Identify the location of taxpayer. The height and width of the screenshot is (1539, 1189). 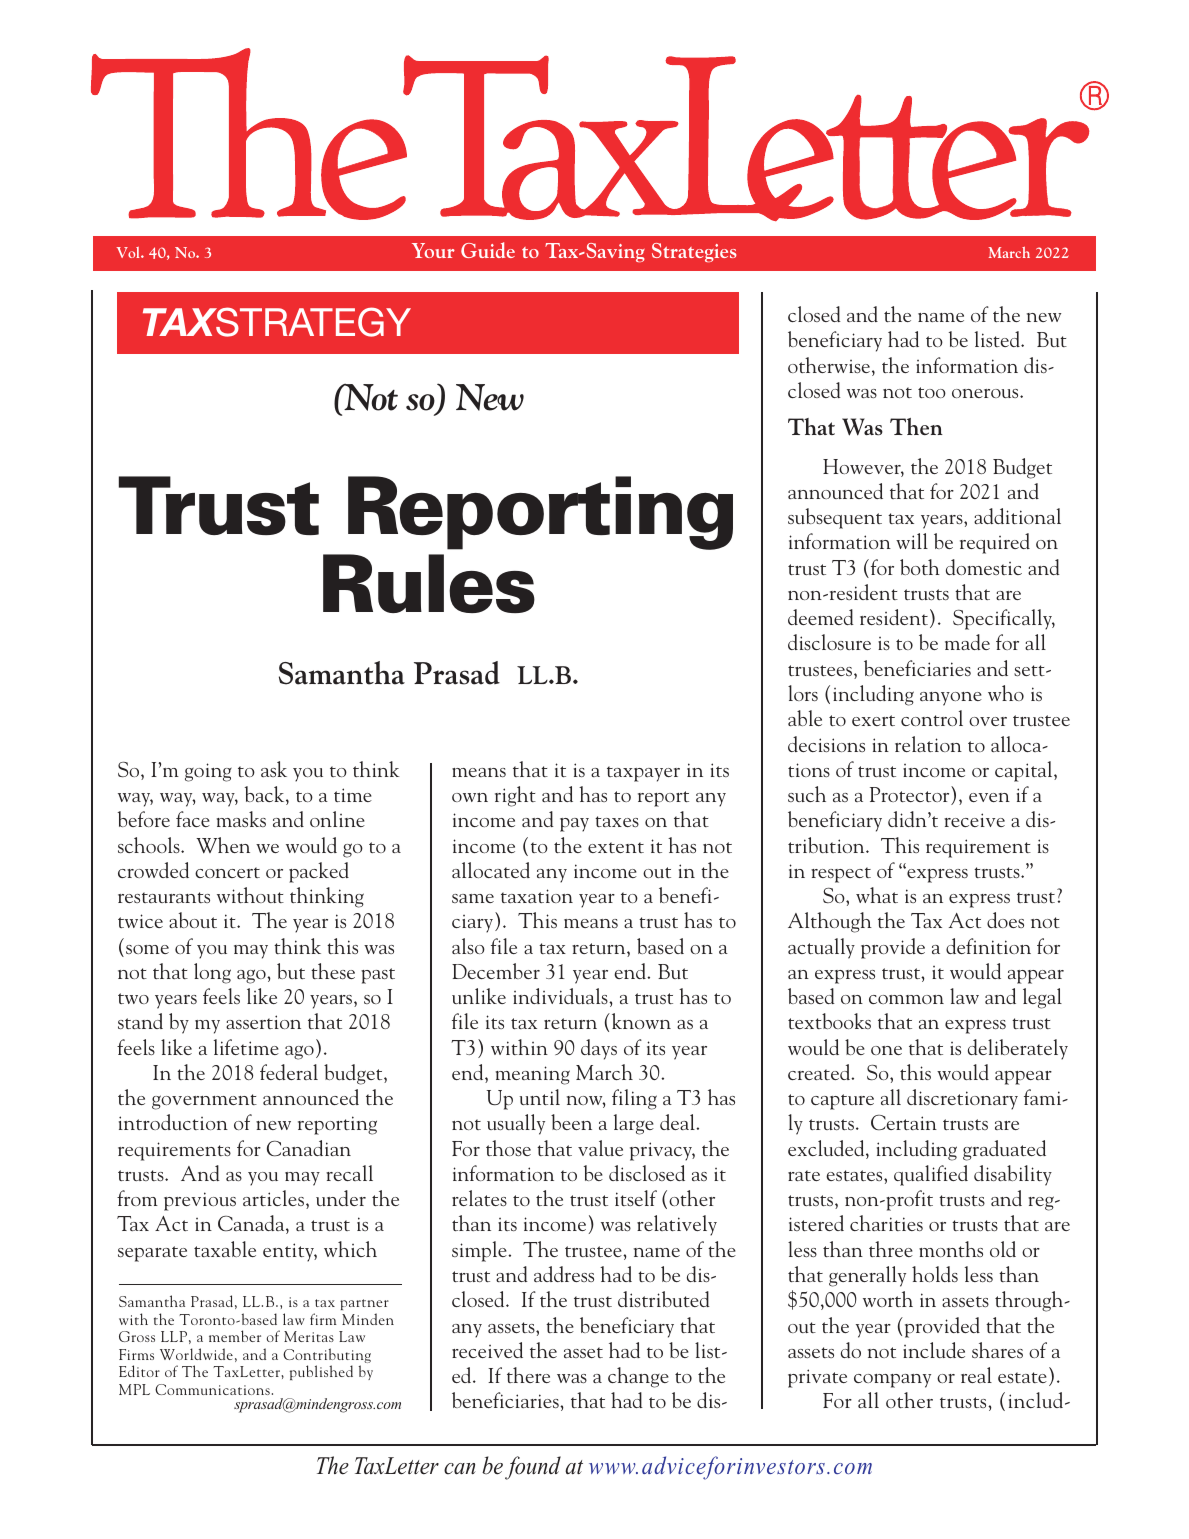
(643, 774).
